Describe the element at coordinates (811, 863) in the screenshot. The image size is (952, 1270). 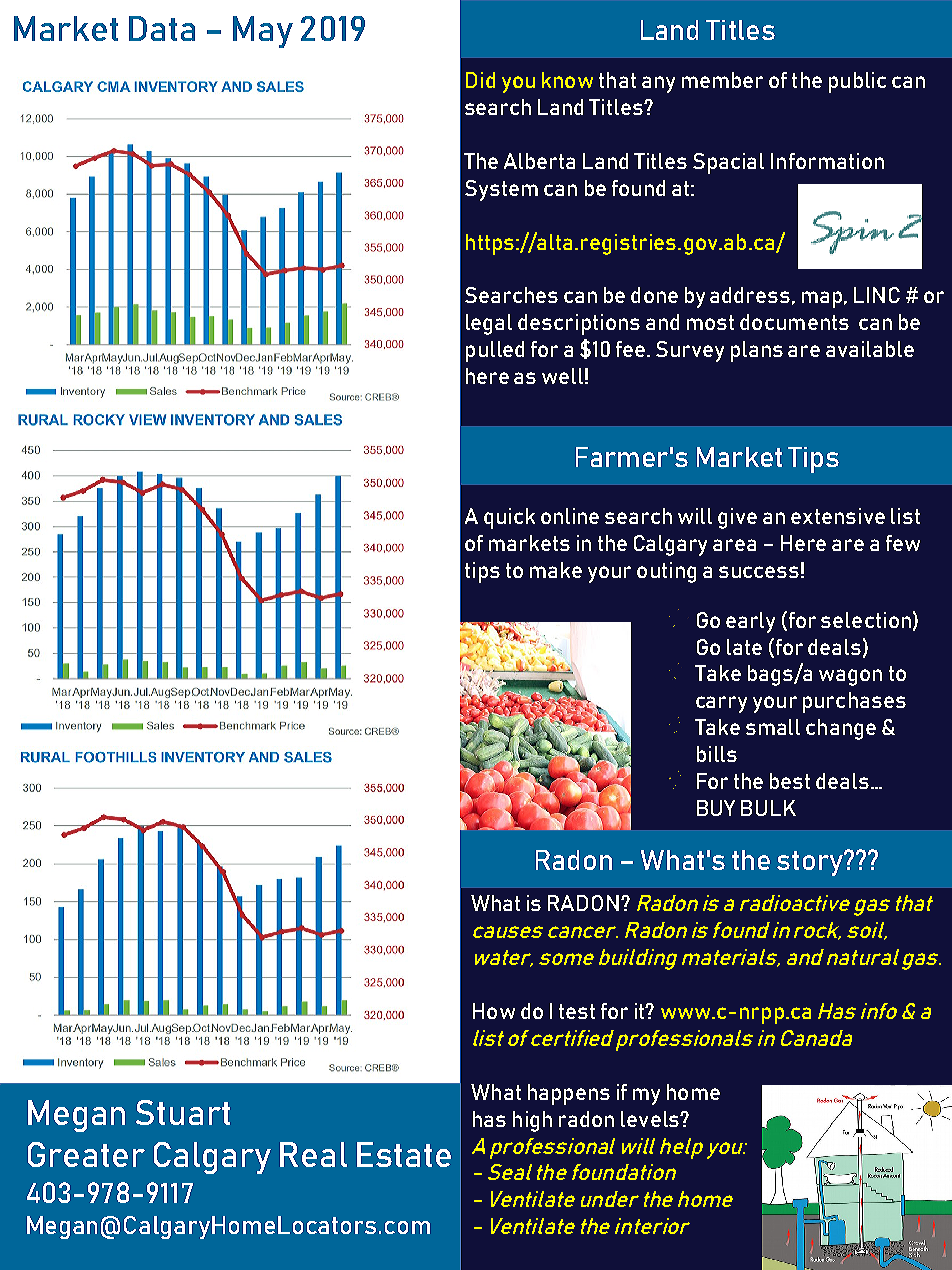
I see `story` at that location.
